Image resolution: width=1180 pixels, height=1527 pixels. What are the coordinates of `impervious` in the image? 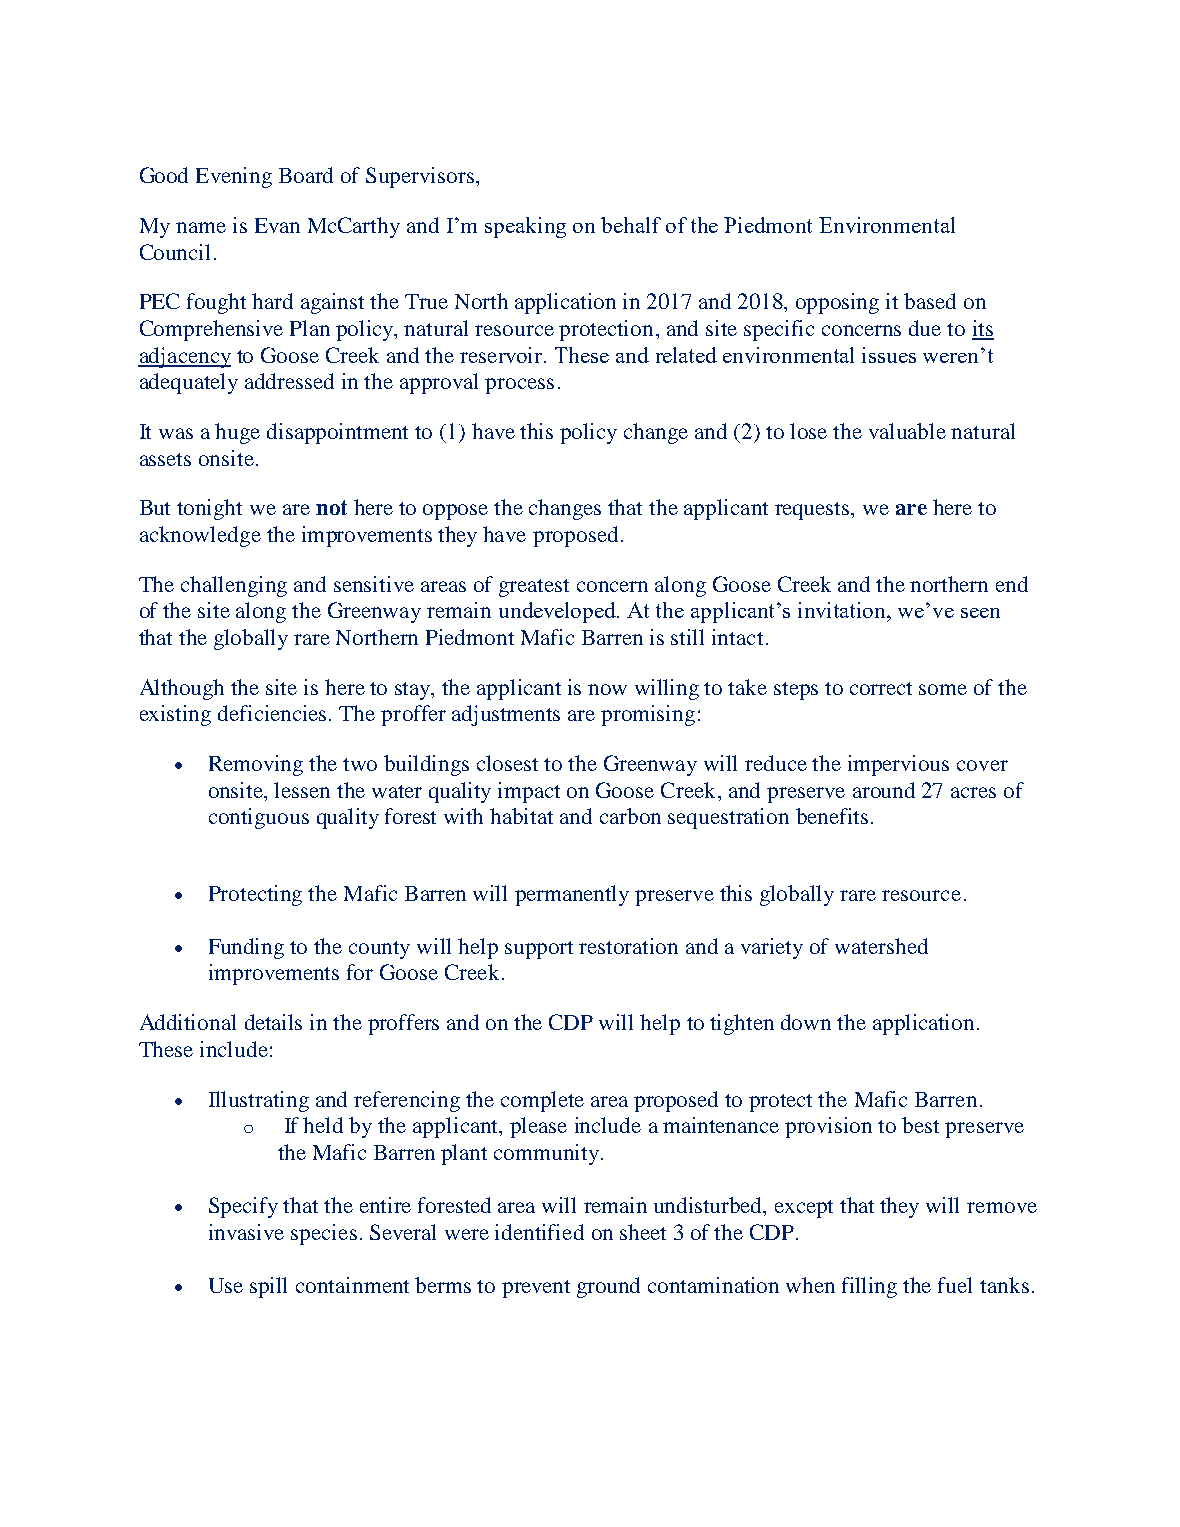 It's located at (898, 765).
